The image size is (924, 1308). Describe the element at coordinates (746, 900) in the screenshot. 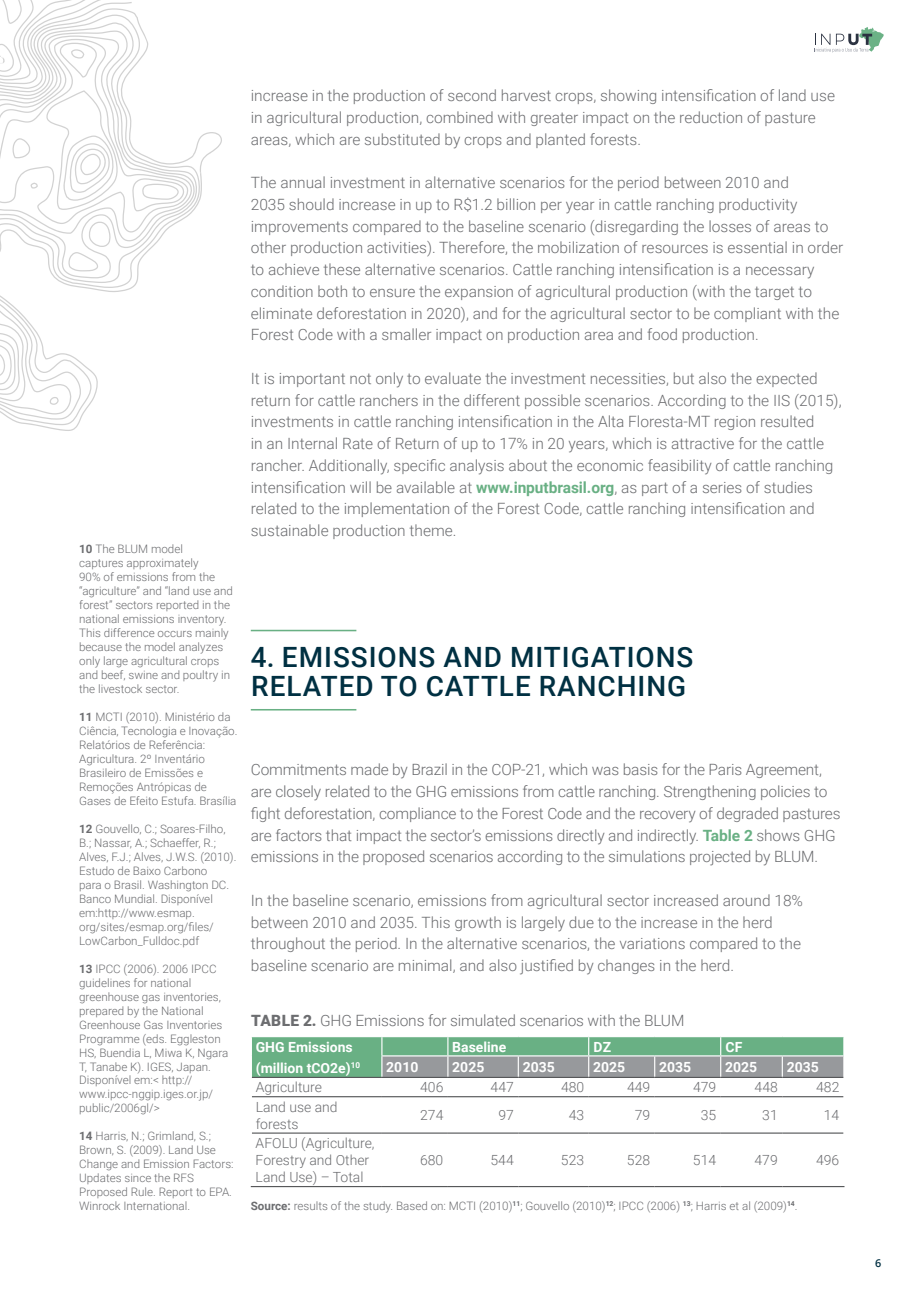

I see `around` at that location.
